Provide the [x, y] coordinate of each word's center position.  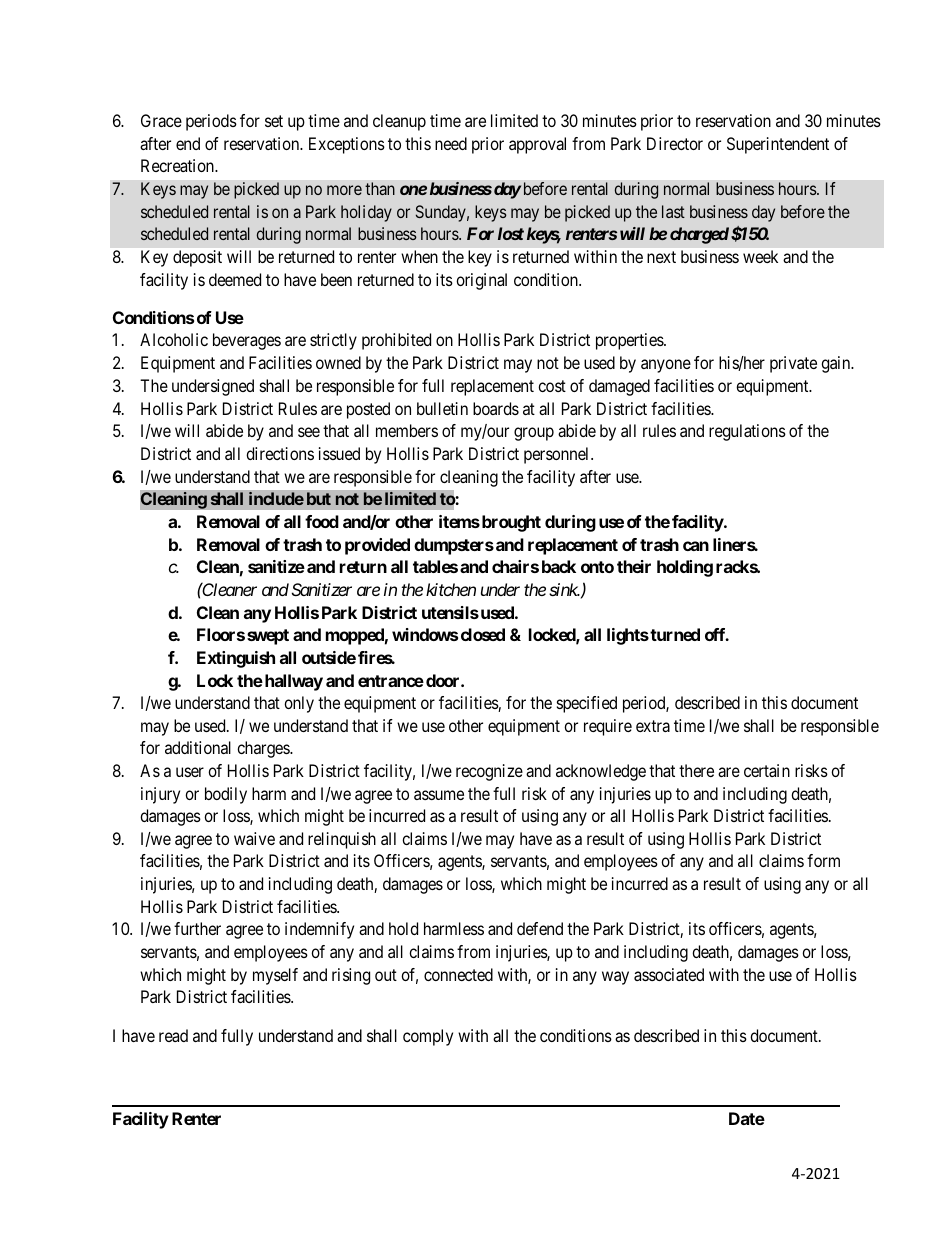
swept [268, 637]
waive [254, 838]
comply [428, 1037]
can [696, 546]
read [173, 1035]
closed [483, 634]
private [793, 364]
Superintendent [778, 145]
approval [537, 145]
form [823, 860]
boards [496, 408]
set [274, 121]
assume [439, 795]
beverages [247, 341]
